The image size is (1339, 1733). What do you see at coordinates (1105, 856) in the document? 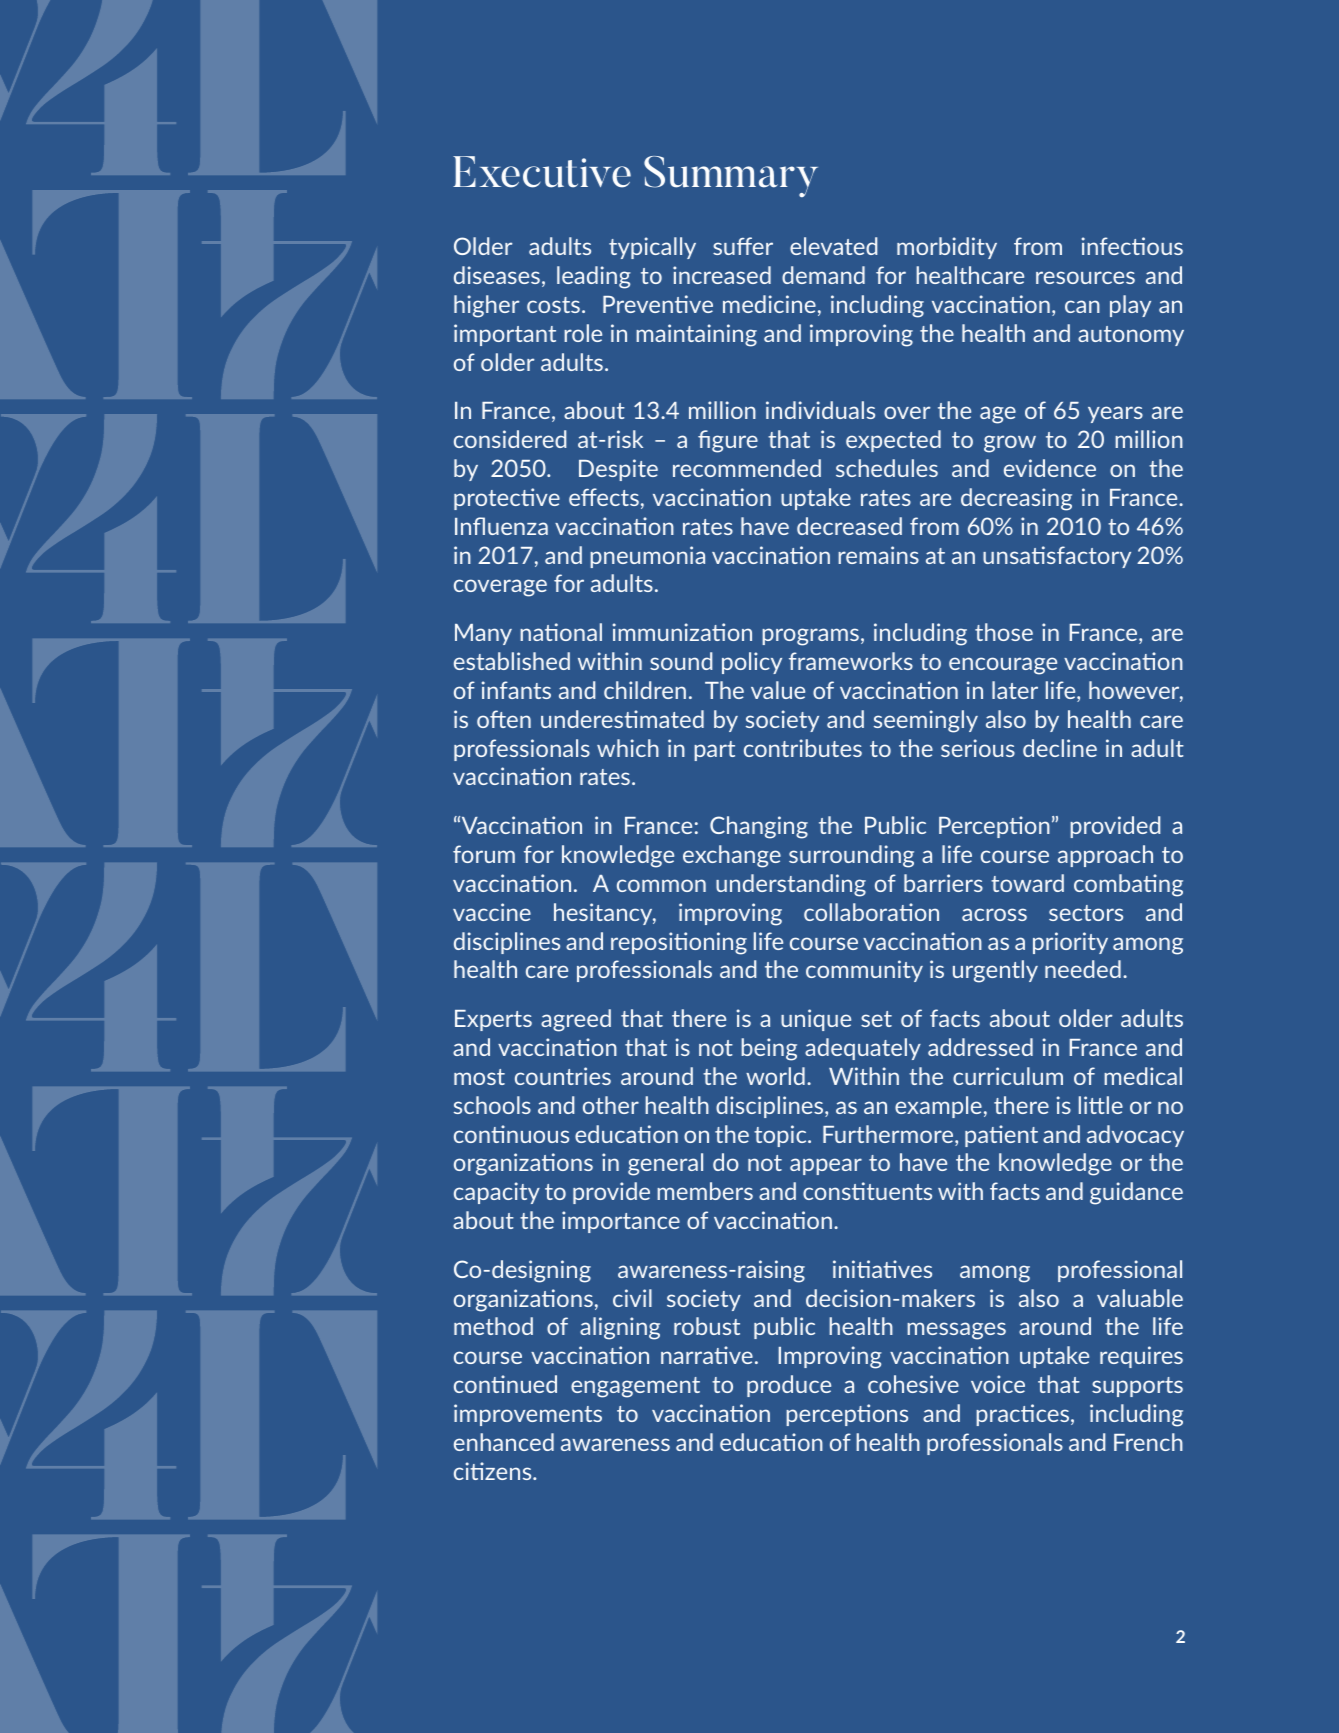
I see `approach` at bounding box center [1105, 856].
